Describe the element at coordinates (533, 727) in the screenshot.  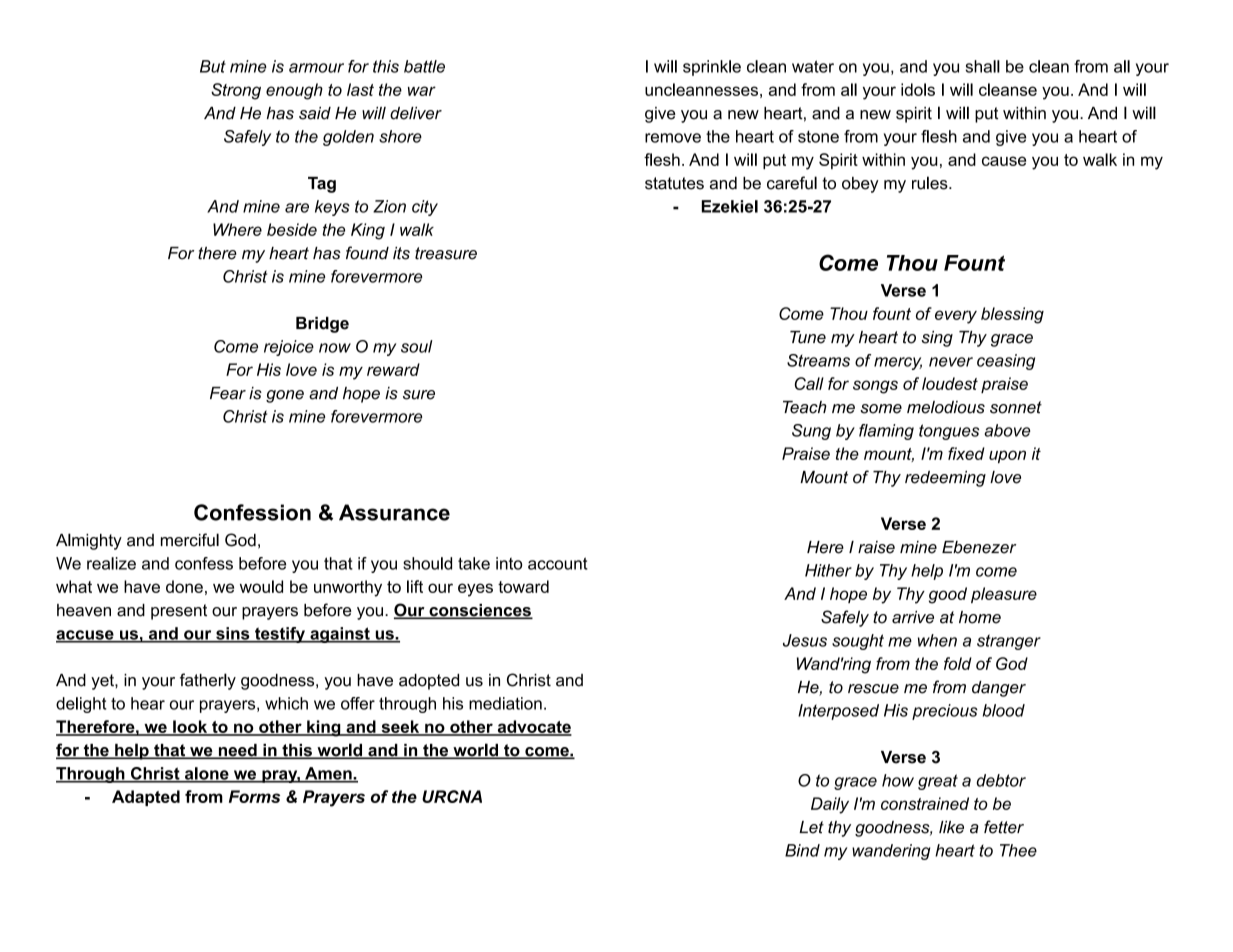
I see `advocate` at that location.
